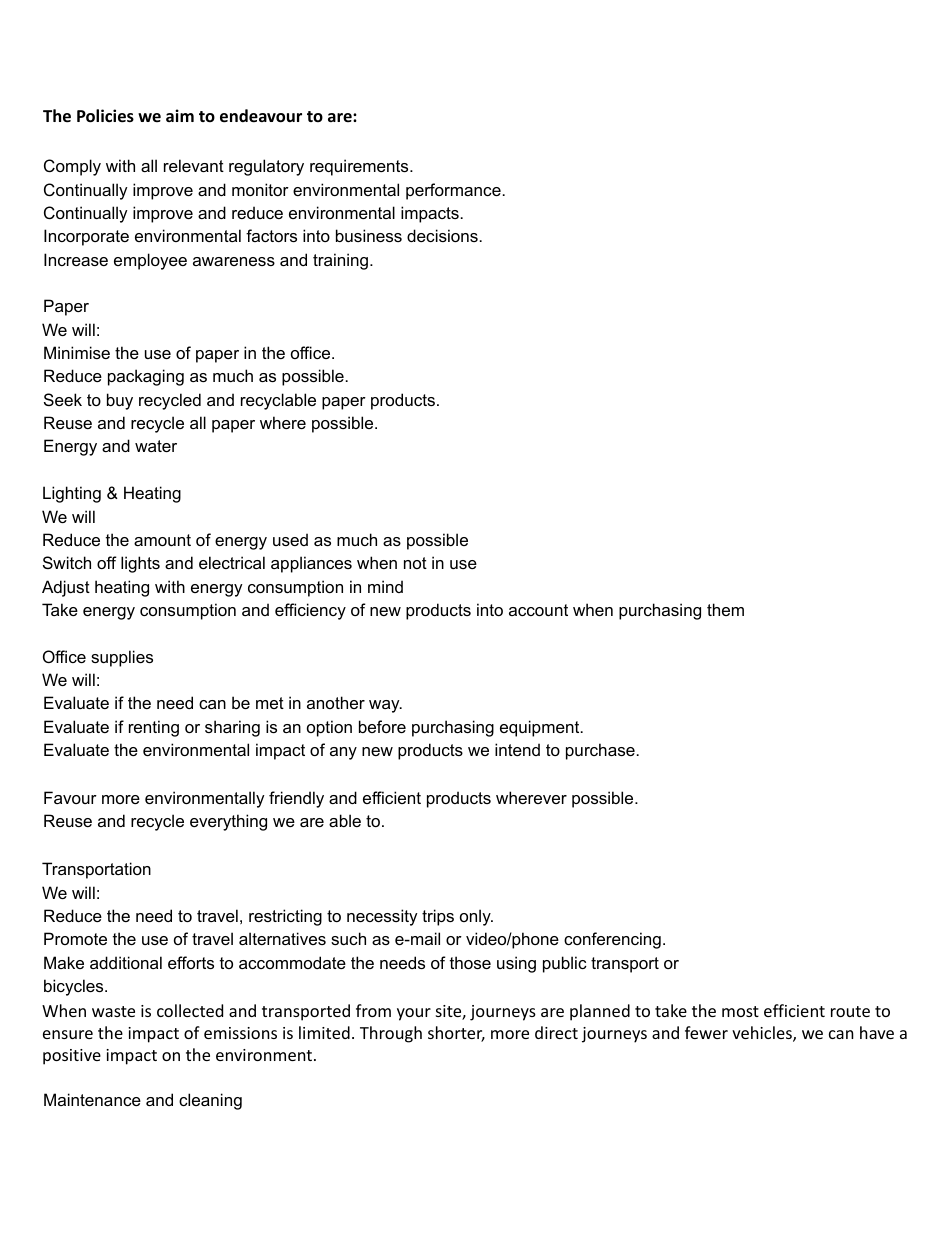 Image resolution: width=952 pixels, height=1233 pixels. What do you see at coordinates (600, 751) in the screenshot?
I see `purchase` at bounding box center [600, 751].
